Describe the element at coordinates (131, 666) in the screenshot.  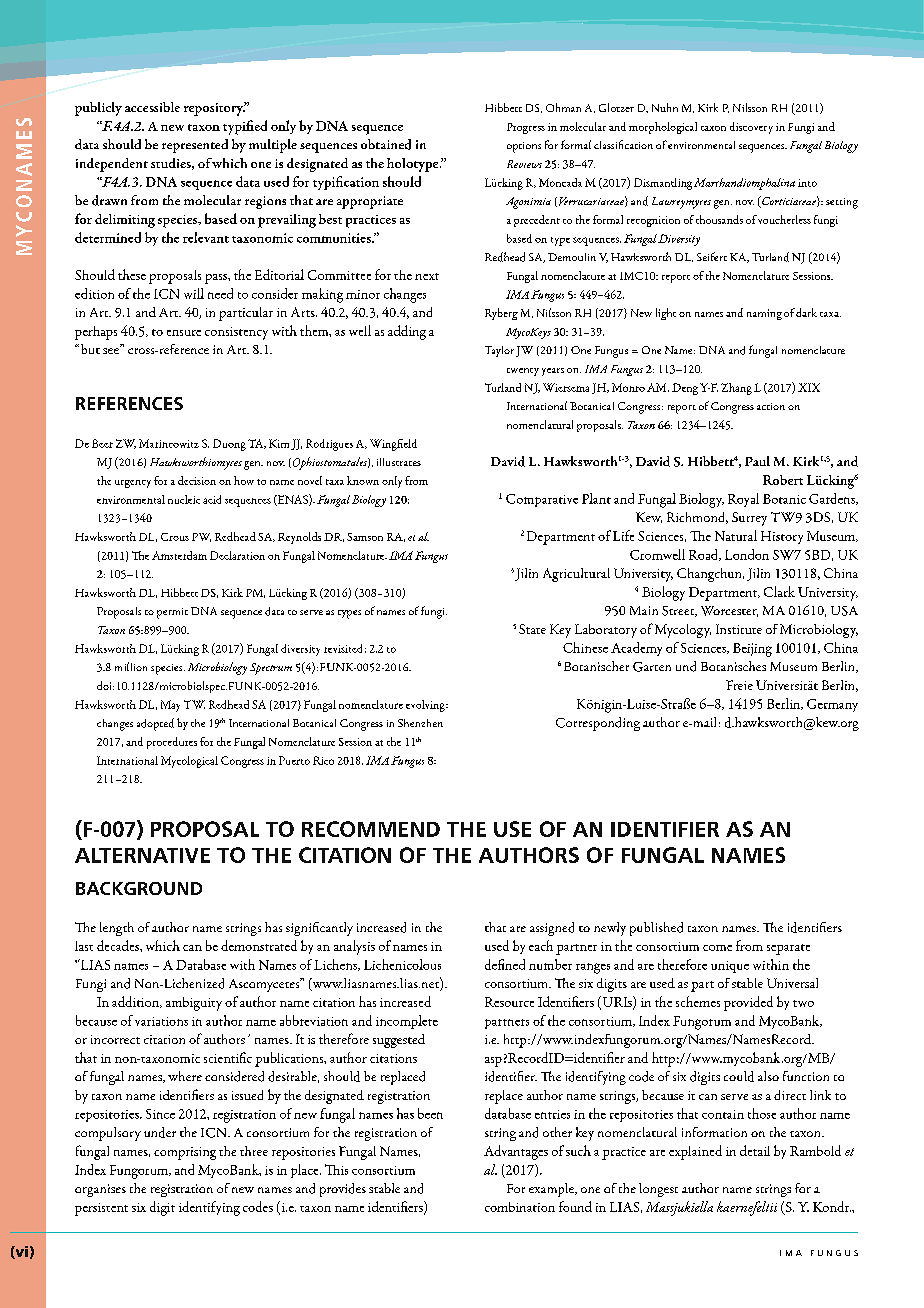
I see `million` at that location.
